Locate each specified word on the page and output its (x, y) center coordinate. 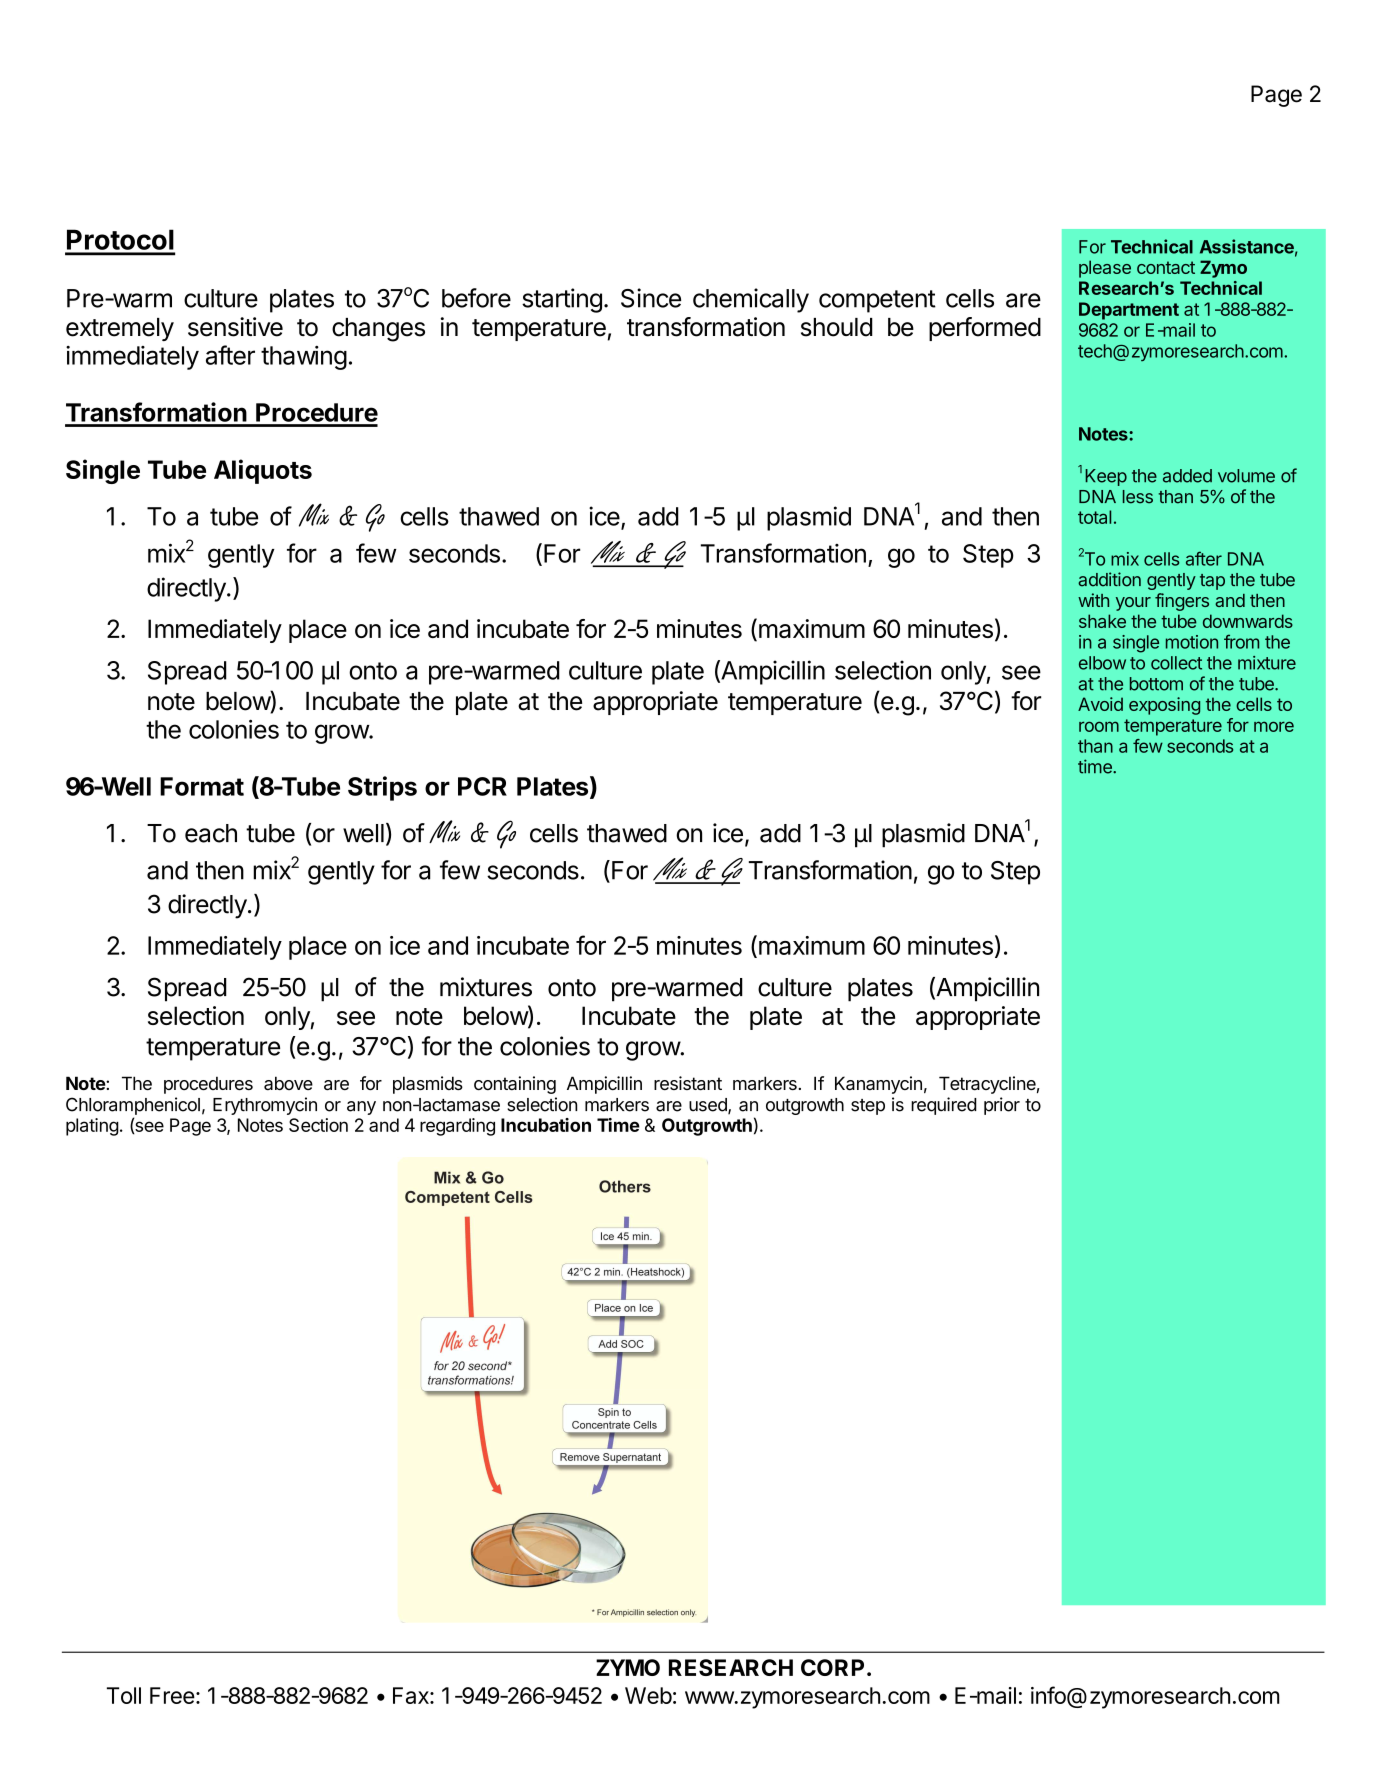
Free (172, 1695)
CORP (832, 1667)
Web (648, 1695)
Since (651, 298)
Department (1129, 311)
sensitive (235, 327)
